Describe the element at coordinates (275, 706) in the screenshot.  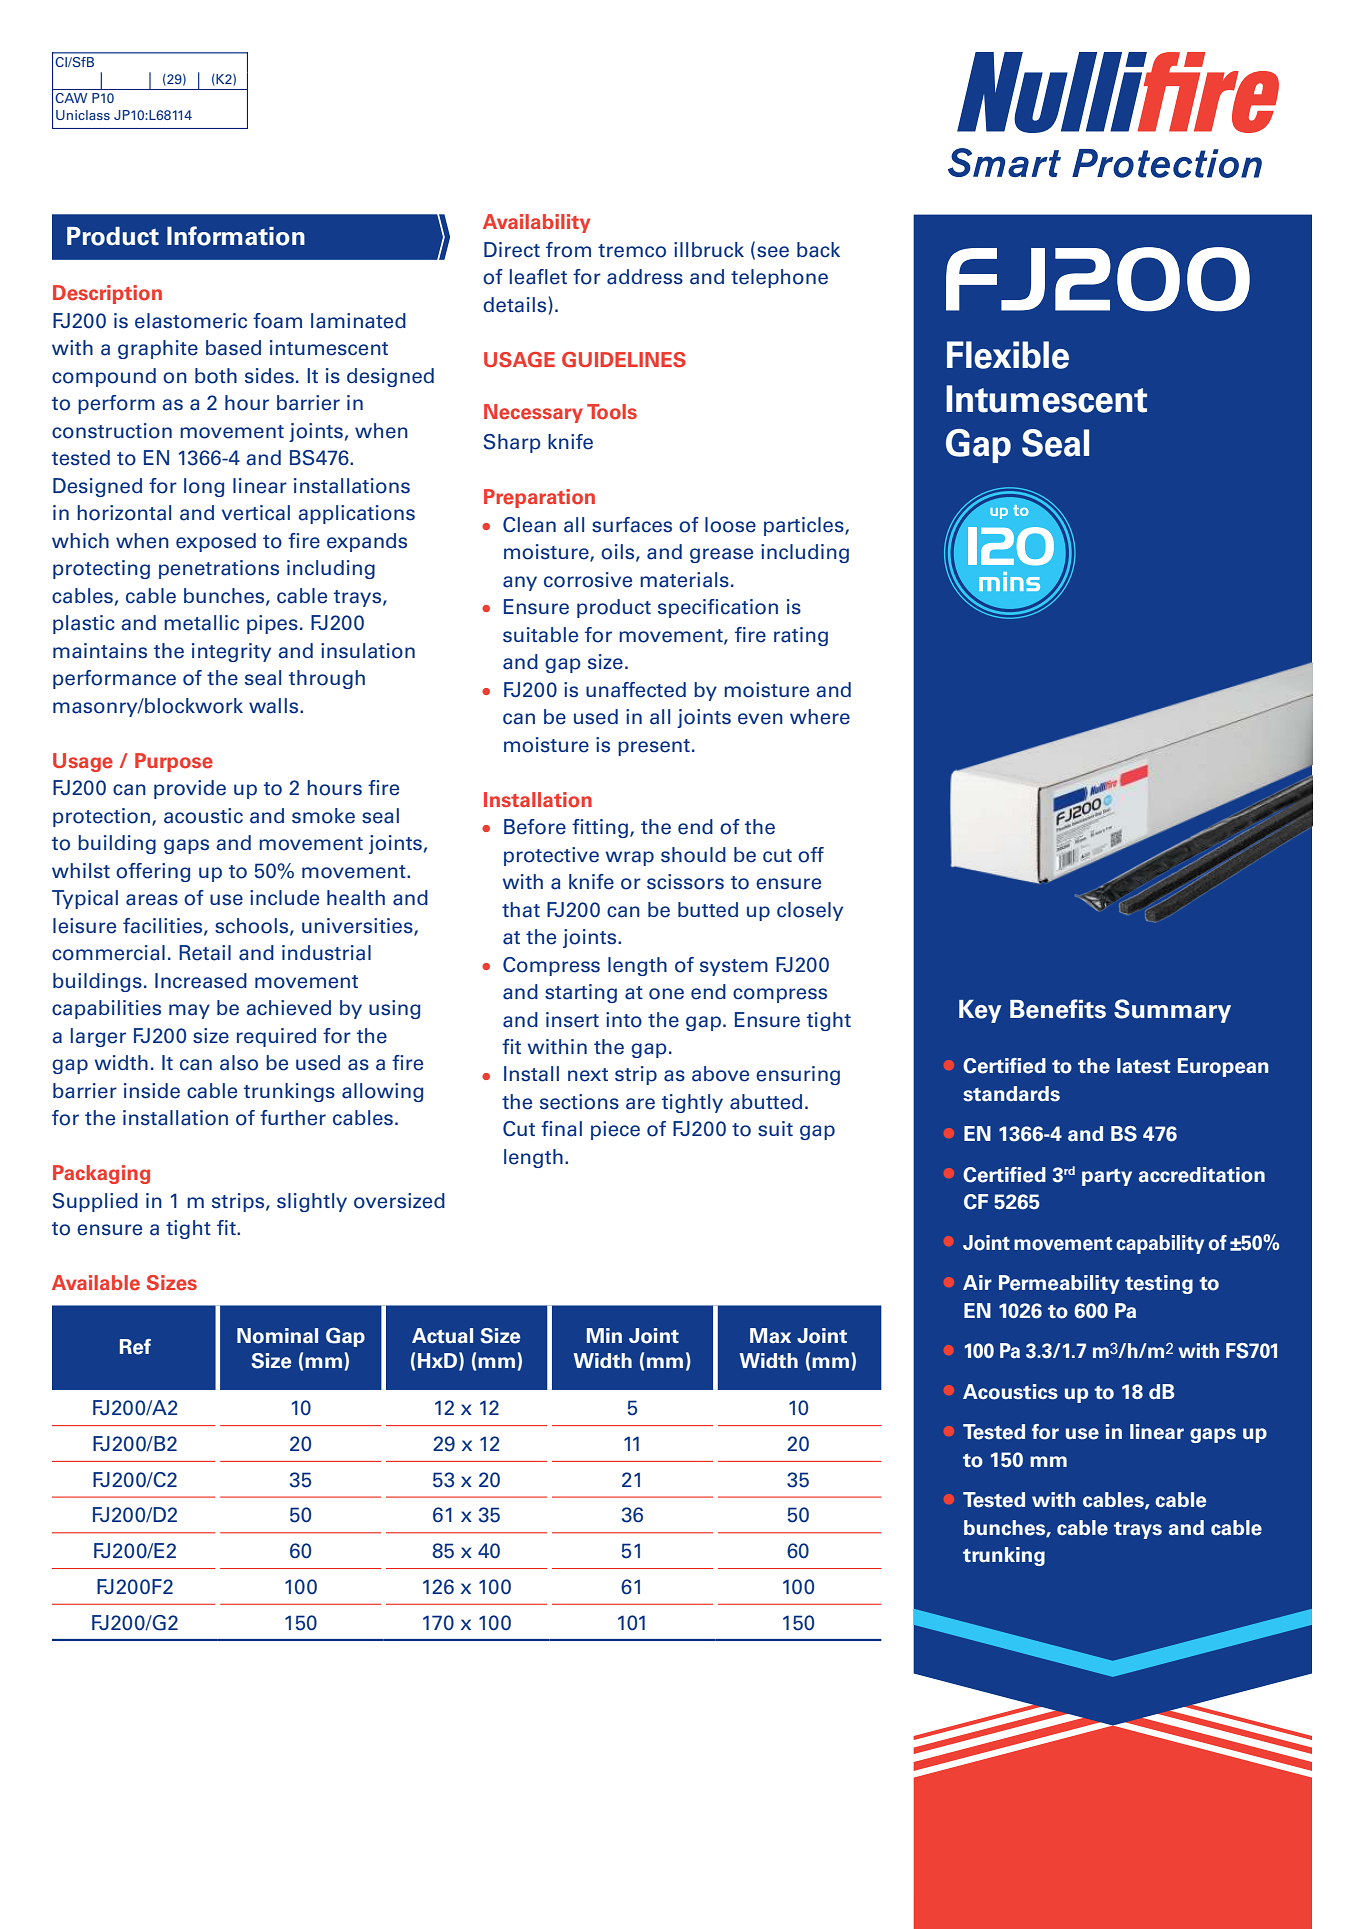
I see `walls` at that location.
